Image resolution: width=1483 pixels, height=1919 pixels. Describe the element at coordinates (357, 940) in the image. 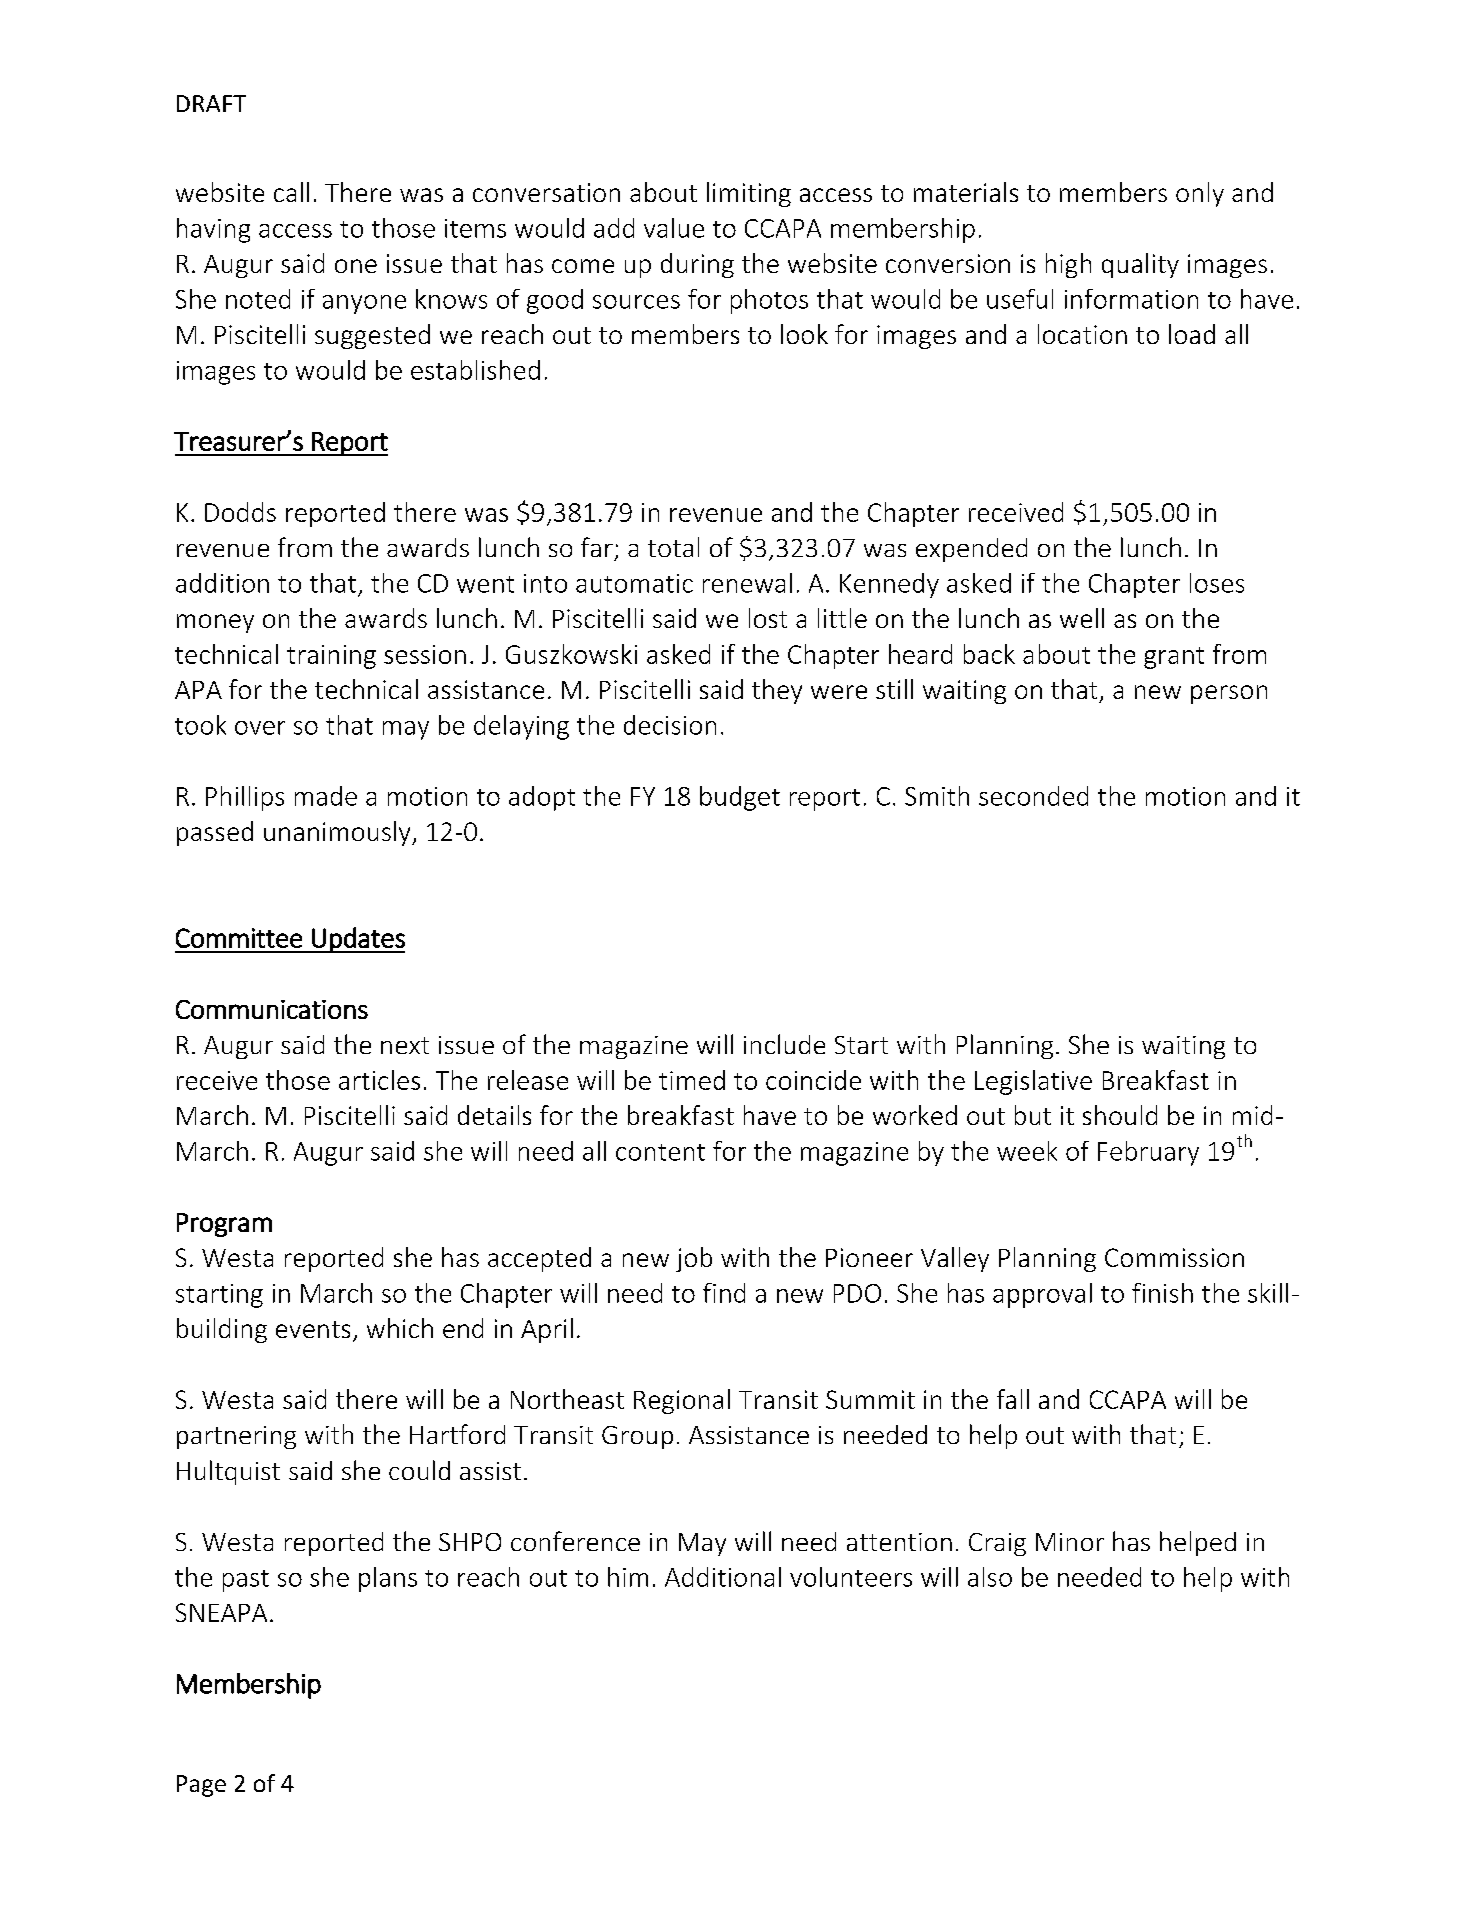

I see `Updates` at that location.
